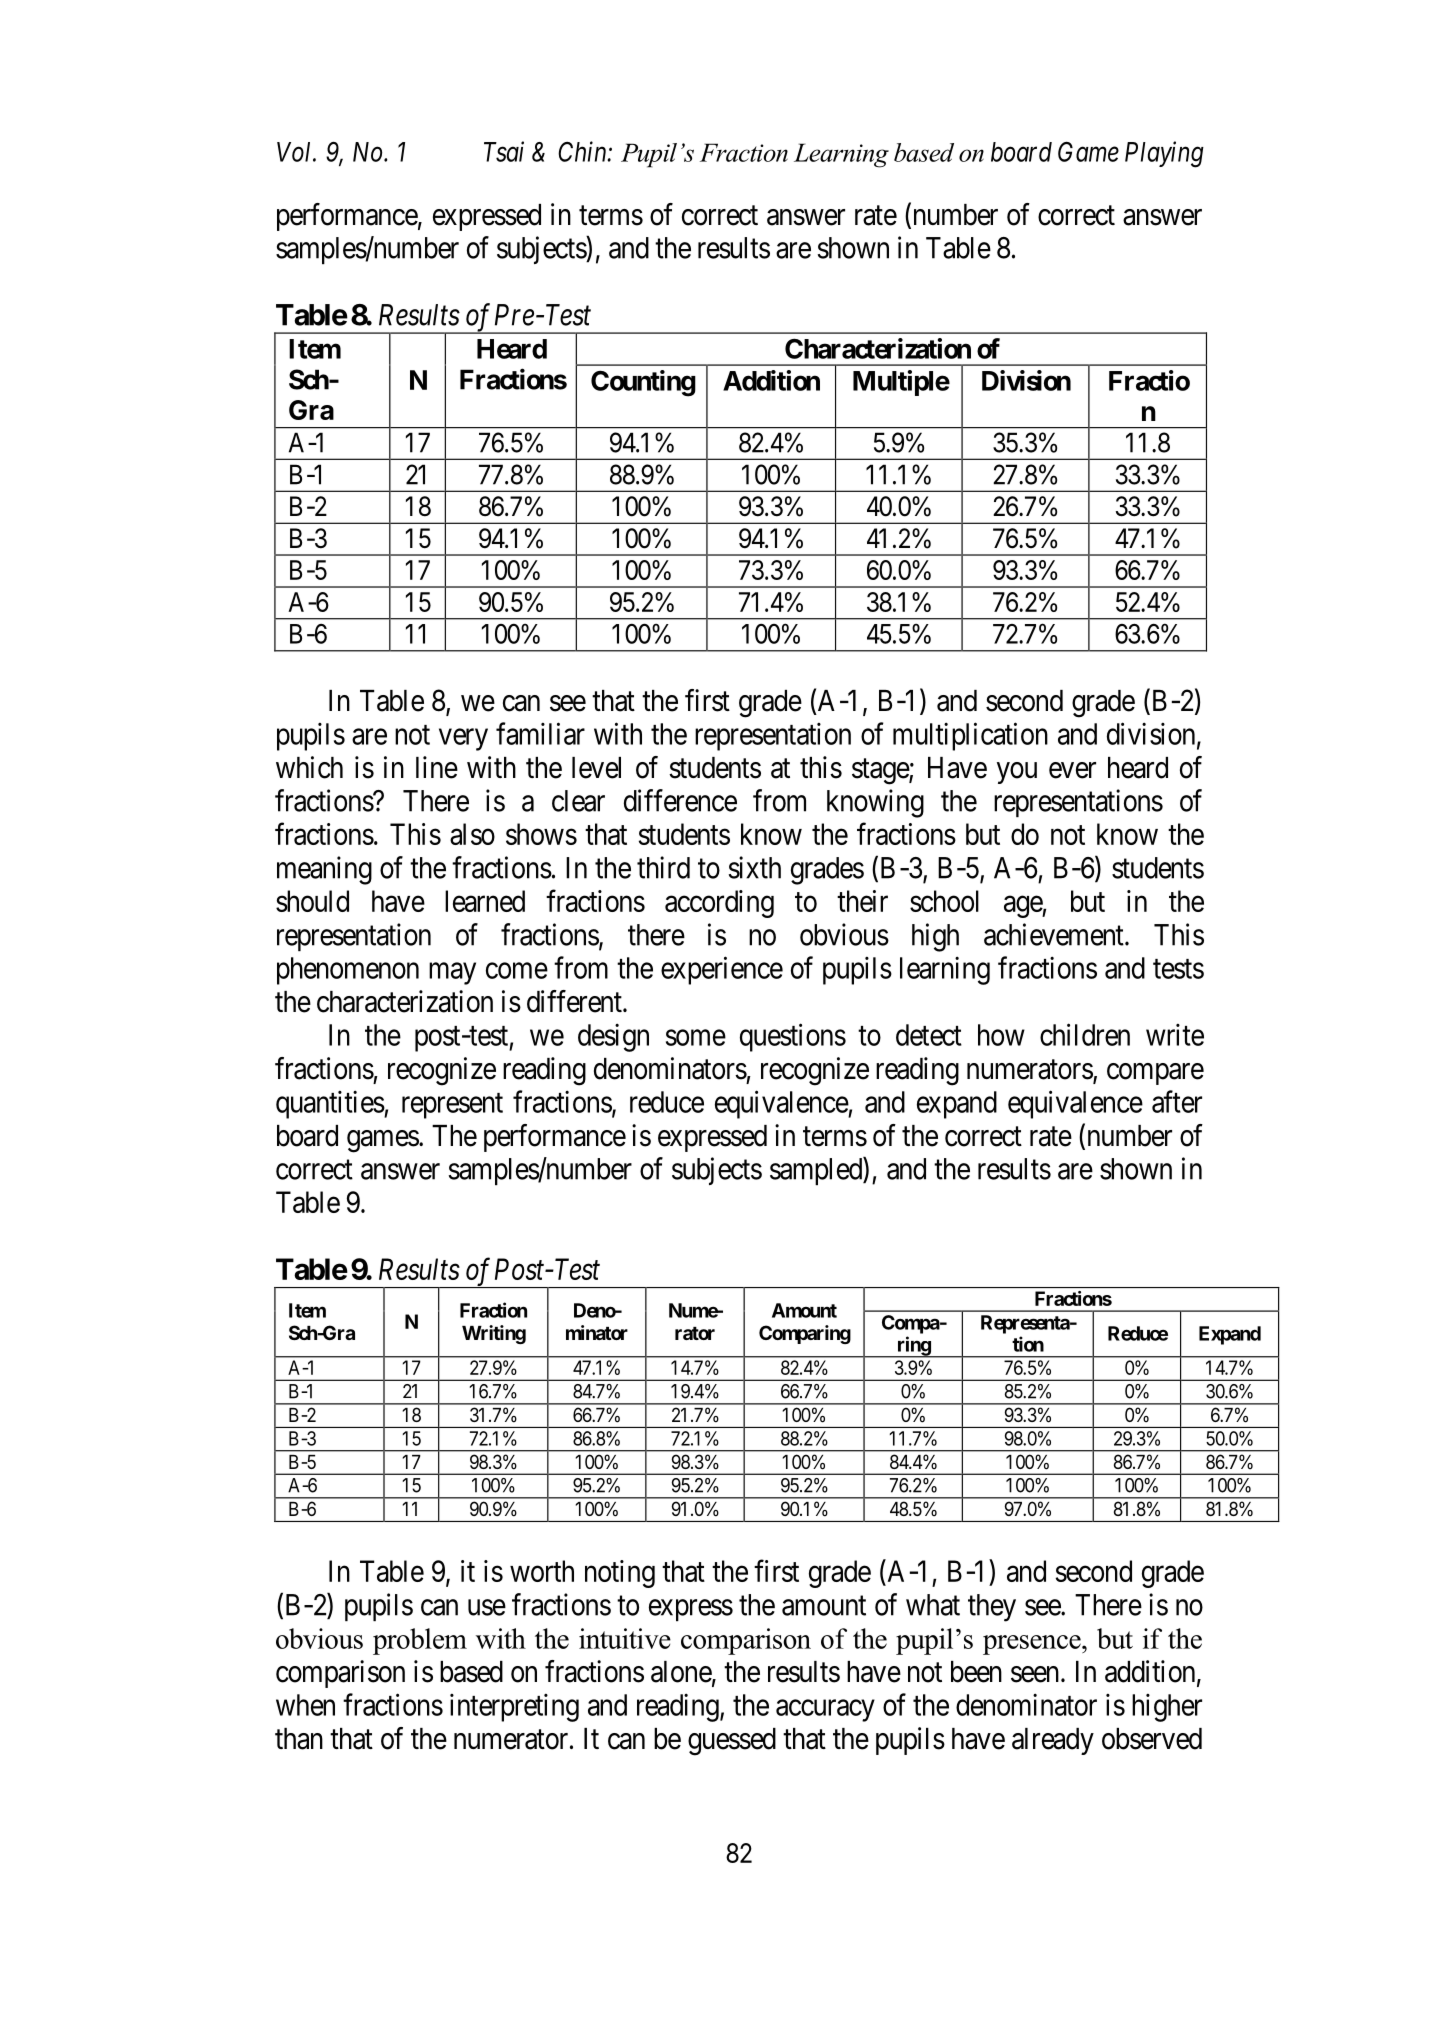 The height and width of the screenshot is (2041, 1443). I want to click on quantities, so click(330, 1104).
